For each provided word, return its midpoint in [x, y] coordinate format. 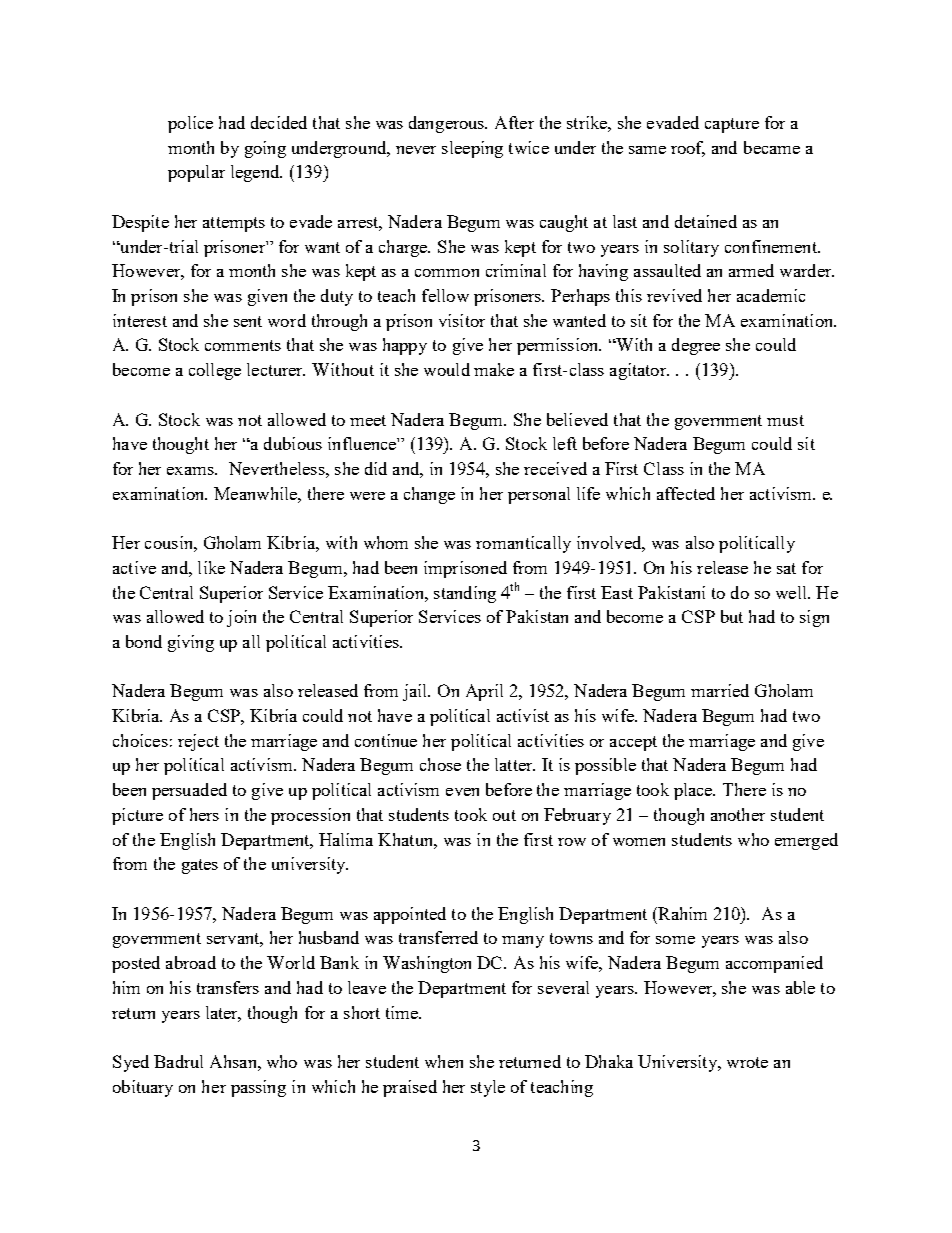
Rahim [681, 913]
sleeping [472, 149]
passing [258, 1088]
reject [198, 742]
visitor [462, 320]
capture [732, 125]
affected [686, 493]
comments [243, 345]
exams [191, 471]
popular [196, 173]
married [720, 690]
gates [200, 866]
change [429, 495]
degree [696, 346]
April [484, 692]
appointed [410, 915]
